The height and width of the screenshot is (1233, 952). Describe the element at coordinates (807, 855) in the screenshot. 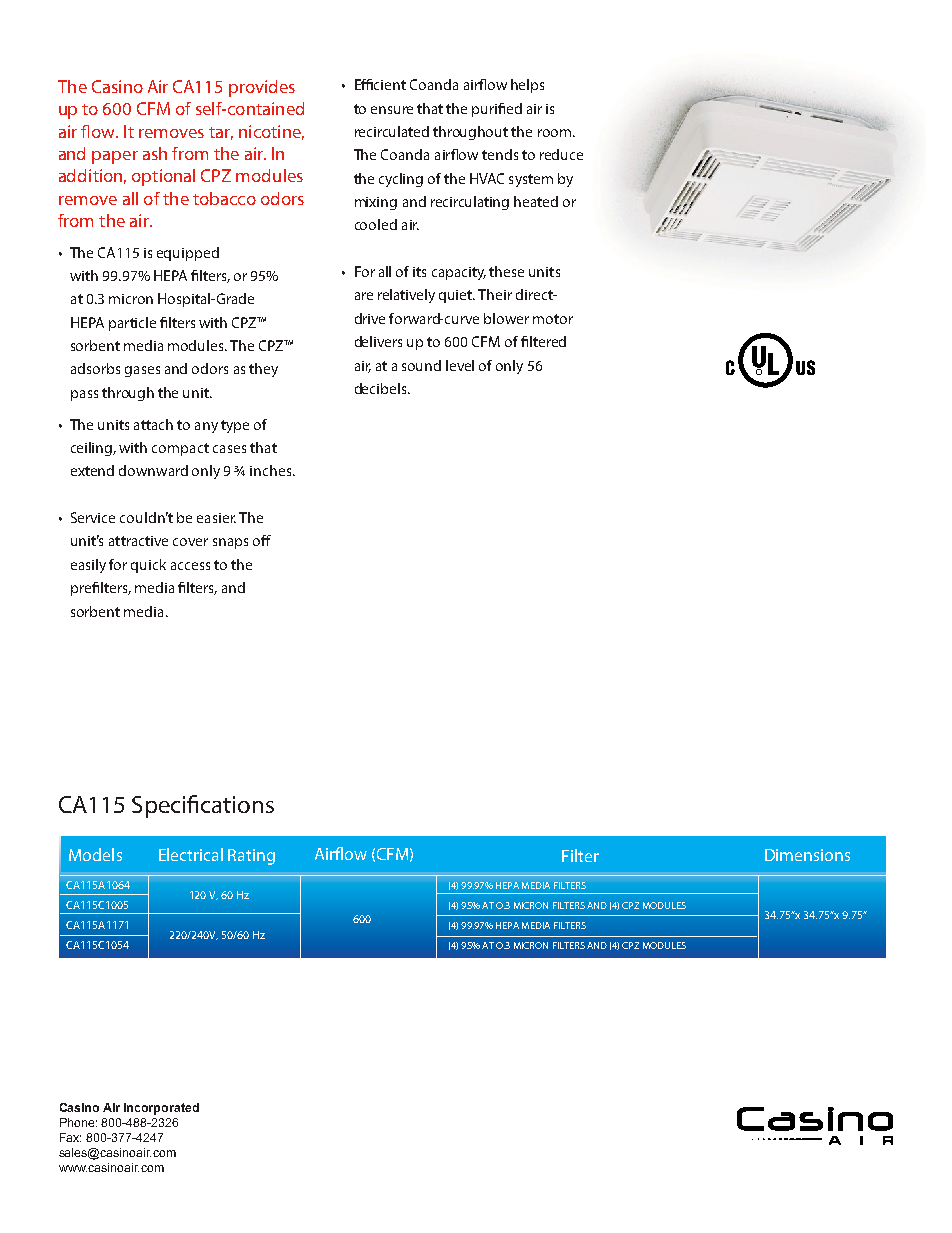

I see `Dimensions` at that location.
